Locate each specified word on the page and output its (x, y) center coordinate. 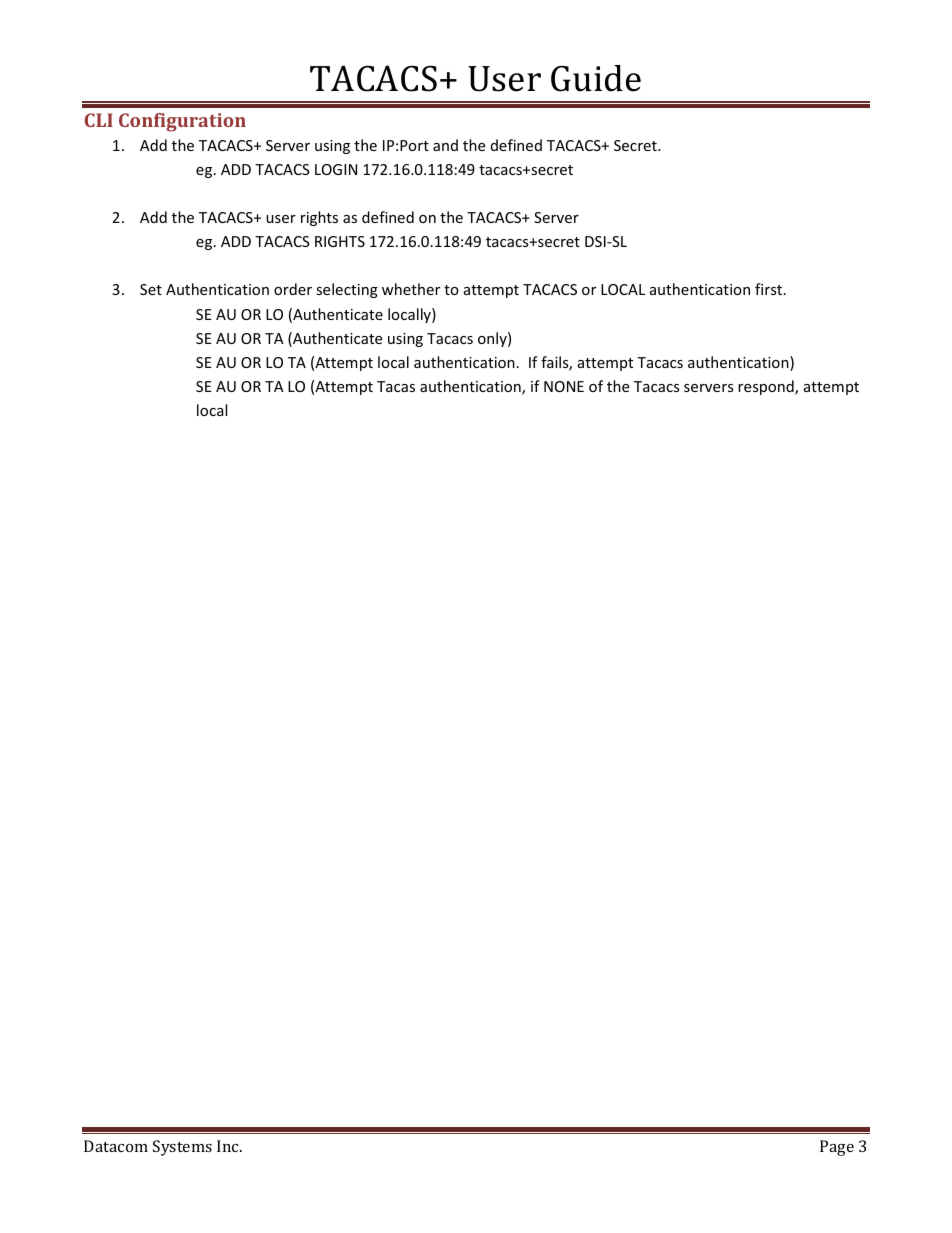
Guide (596, 78)
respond (767, 387)
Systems (182, 1148)
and (445, 145)
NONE (564, 386)
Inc (229, 1146)
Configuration (182, 122)
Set (151, 289)
